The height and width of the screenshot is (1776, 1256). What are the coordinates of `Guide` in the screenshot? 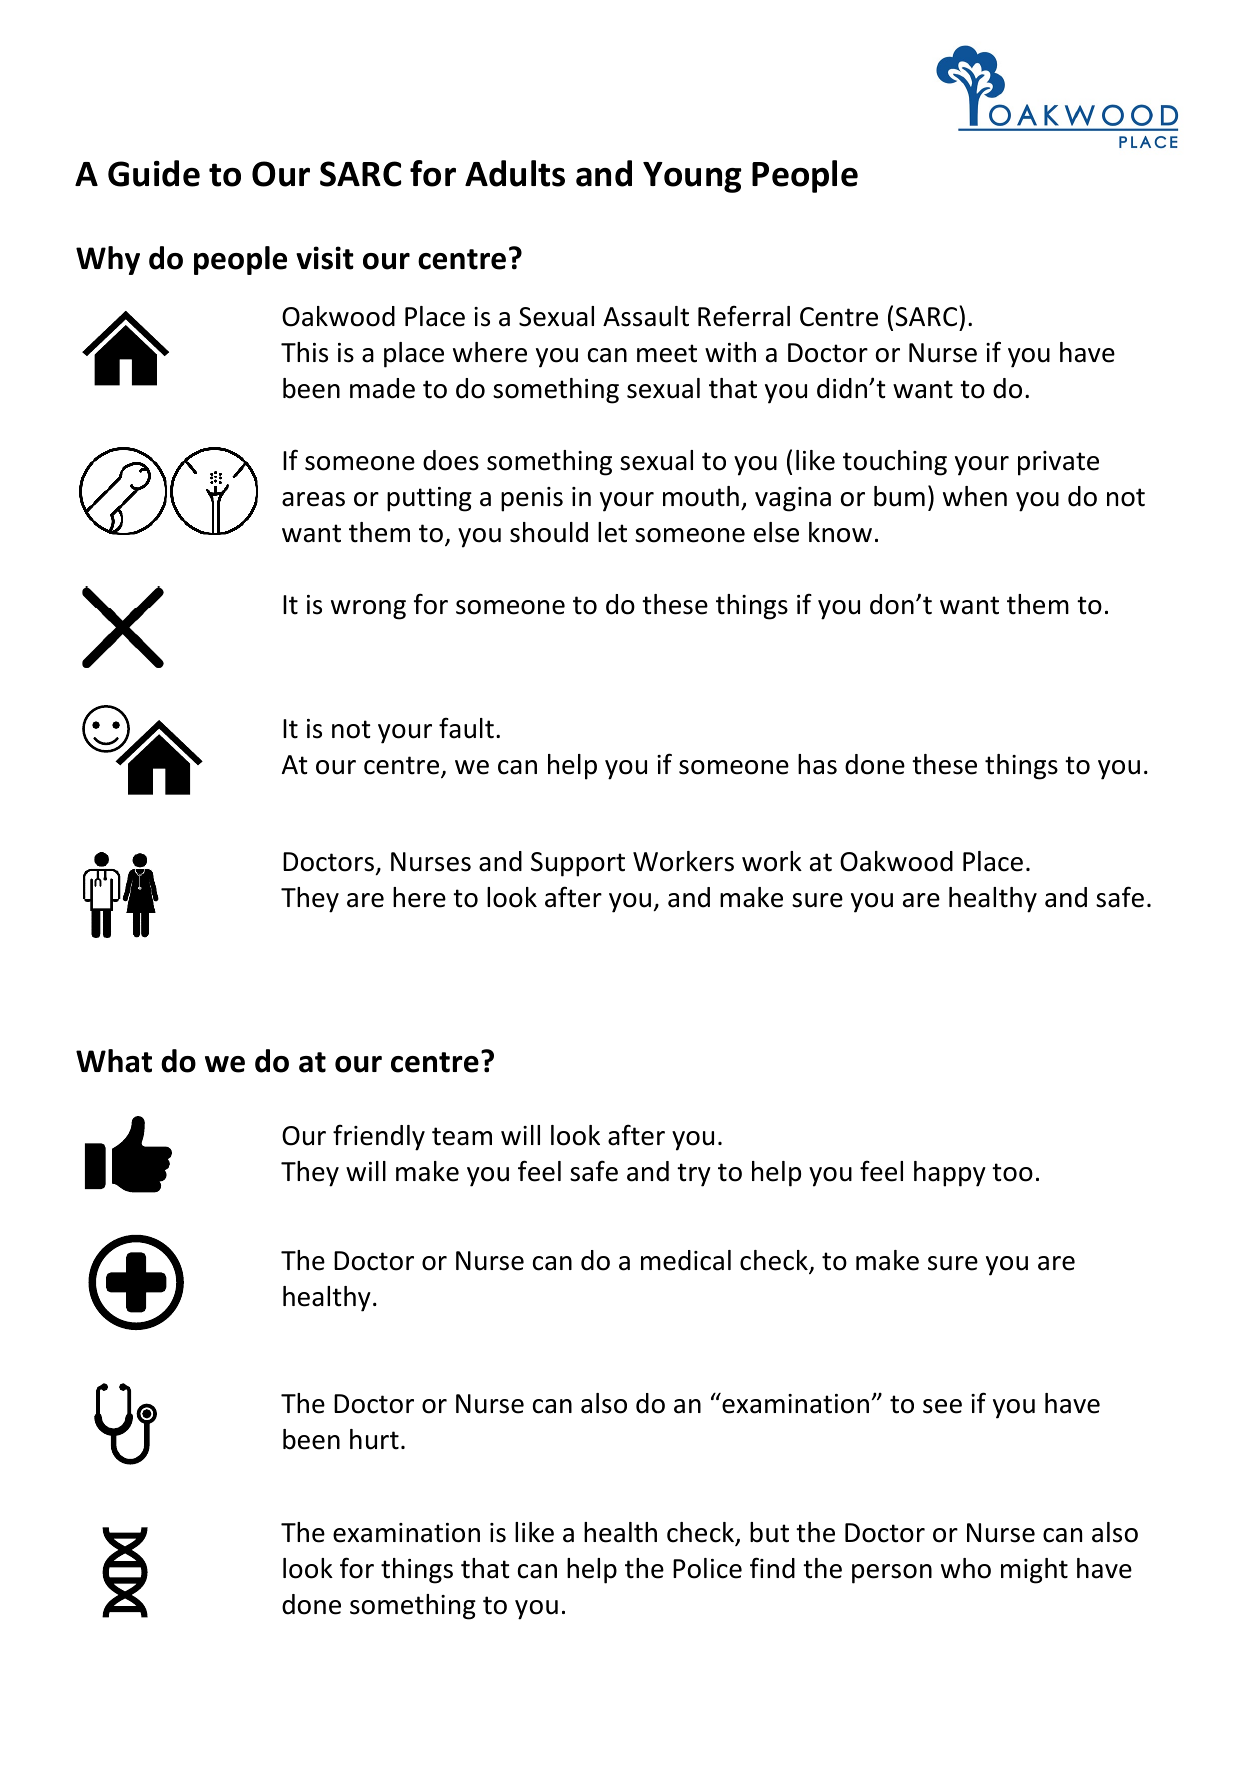 It's located at (154, 173).
